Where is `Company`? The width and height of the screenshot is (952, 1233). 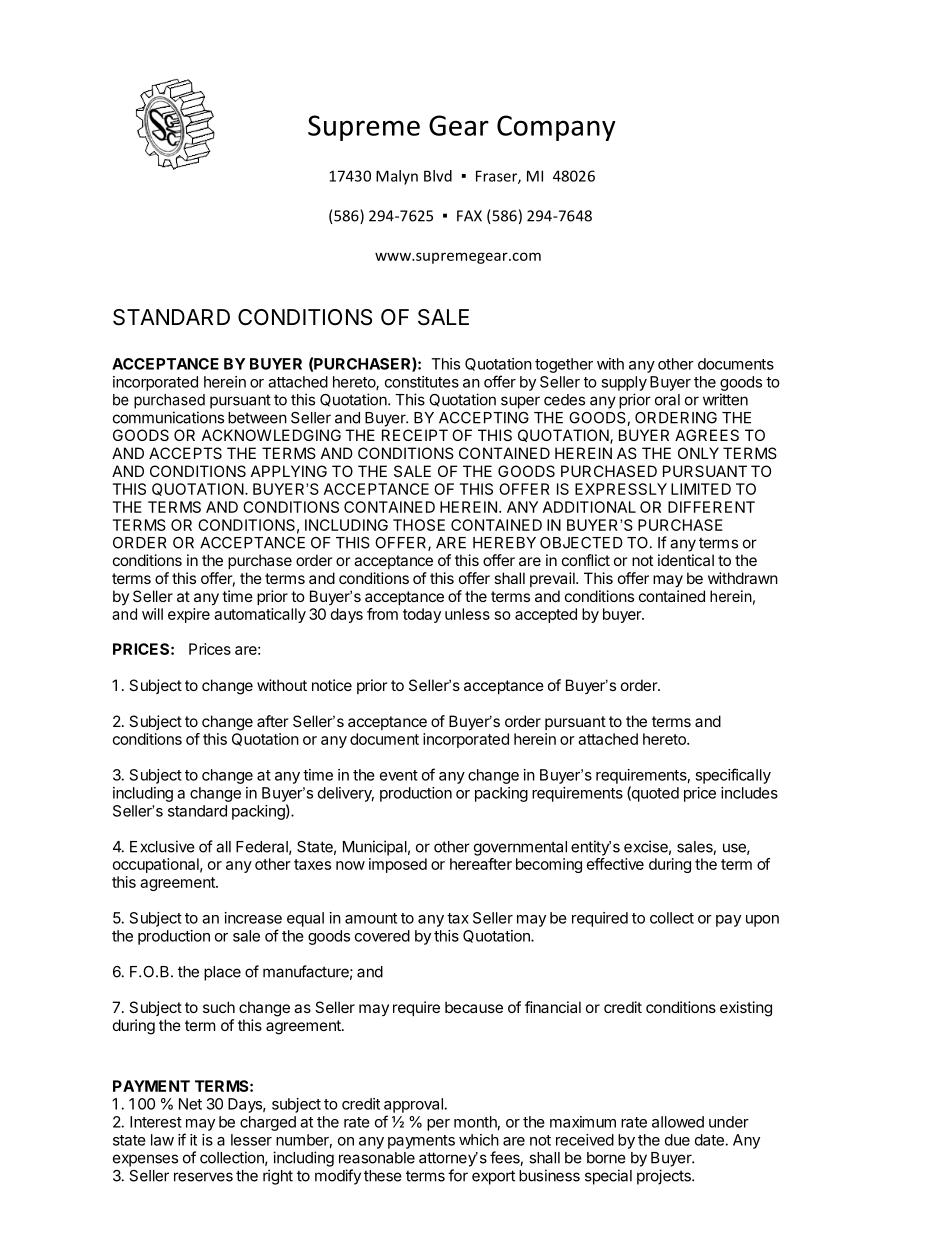
Company is located at coordinates (556, 128).
